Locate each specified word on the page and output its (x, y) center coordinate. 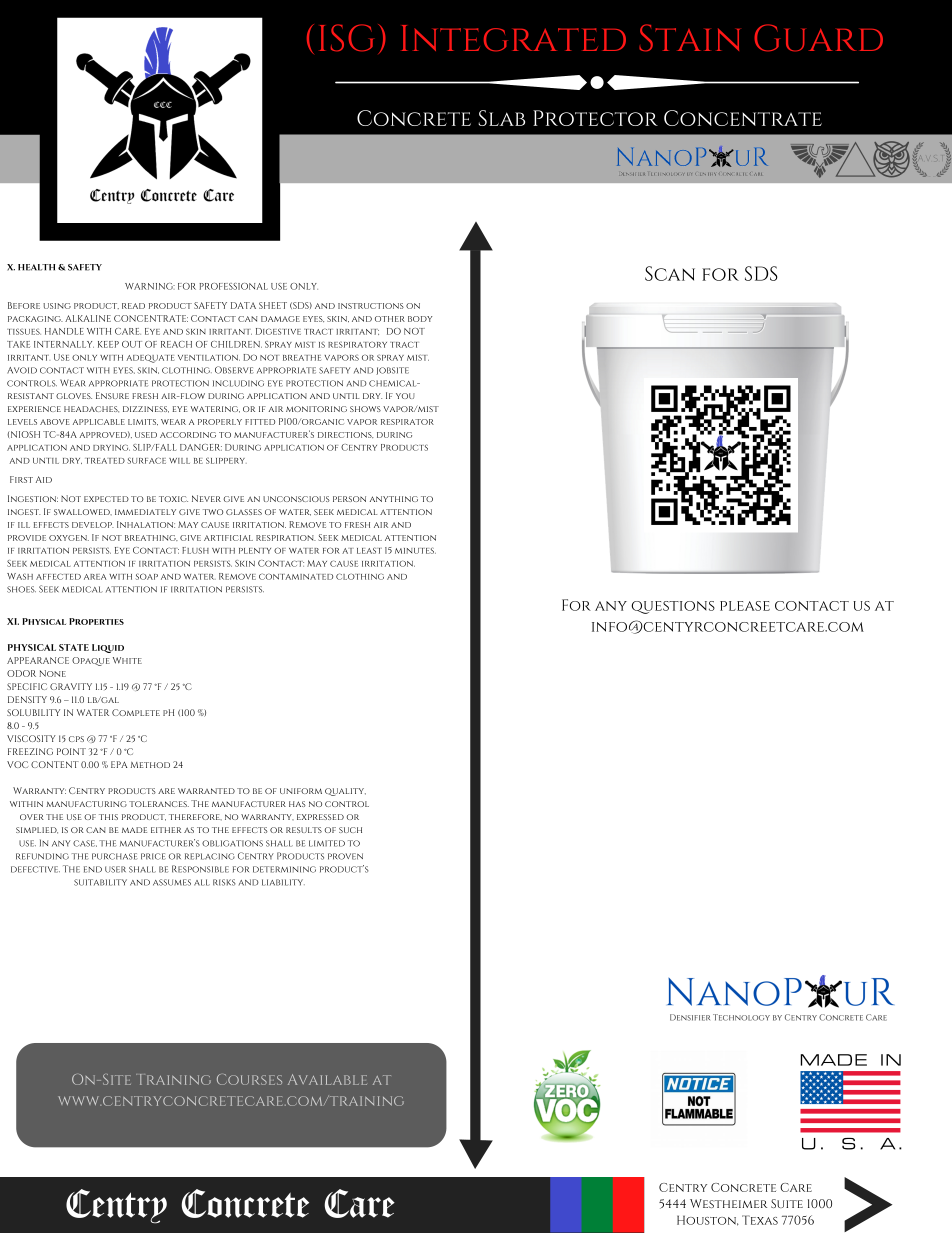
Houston (708, 1220)
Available (327, 1079)
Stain (689, 38)
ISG (346, 38)
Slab (501, 118)
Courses (249, 1079)
